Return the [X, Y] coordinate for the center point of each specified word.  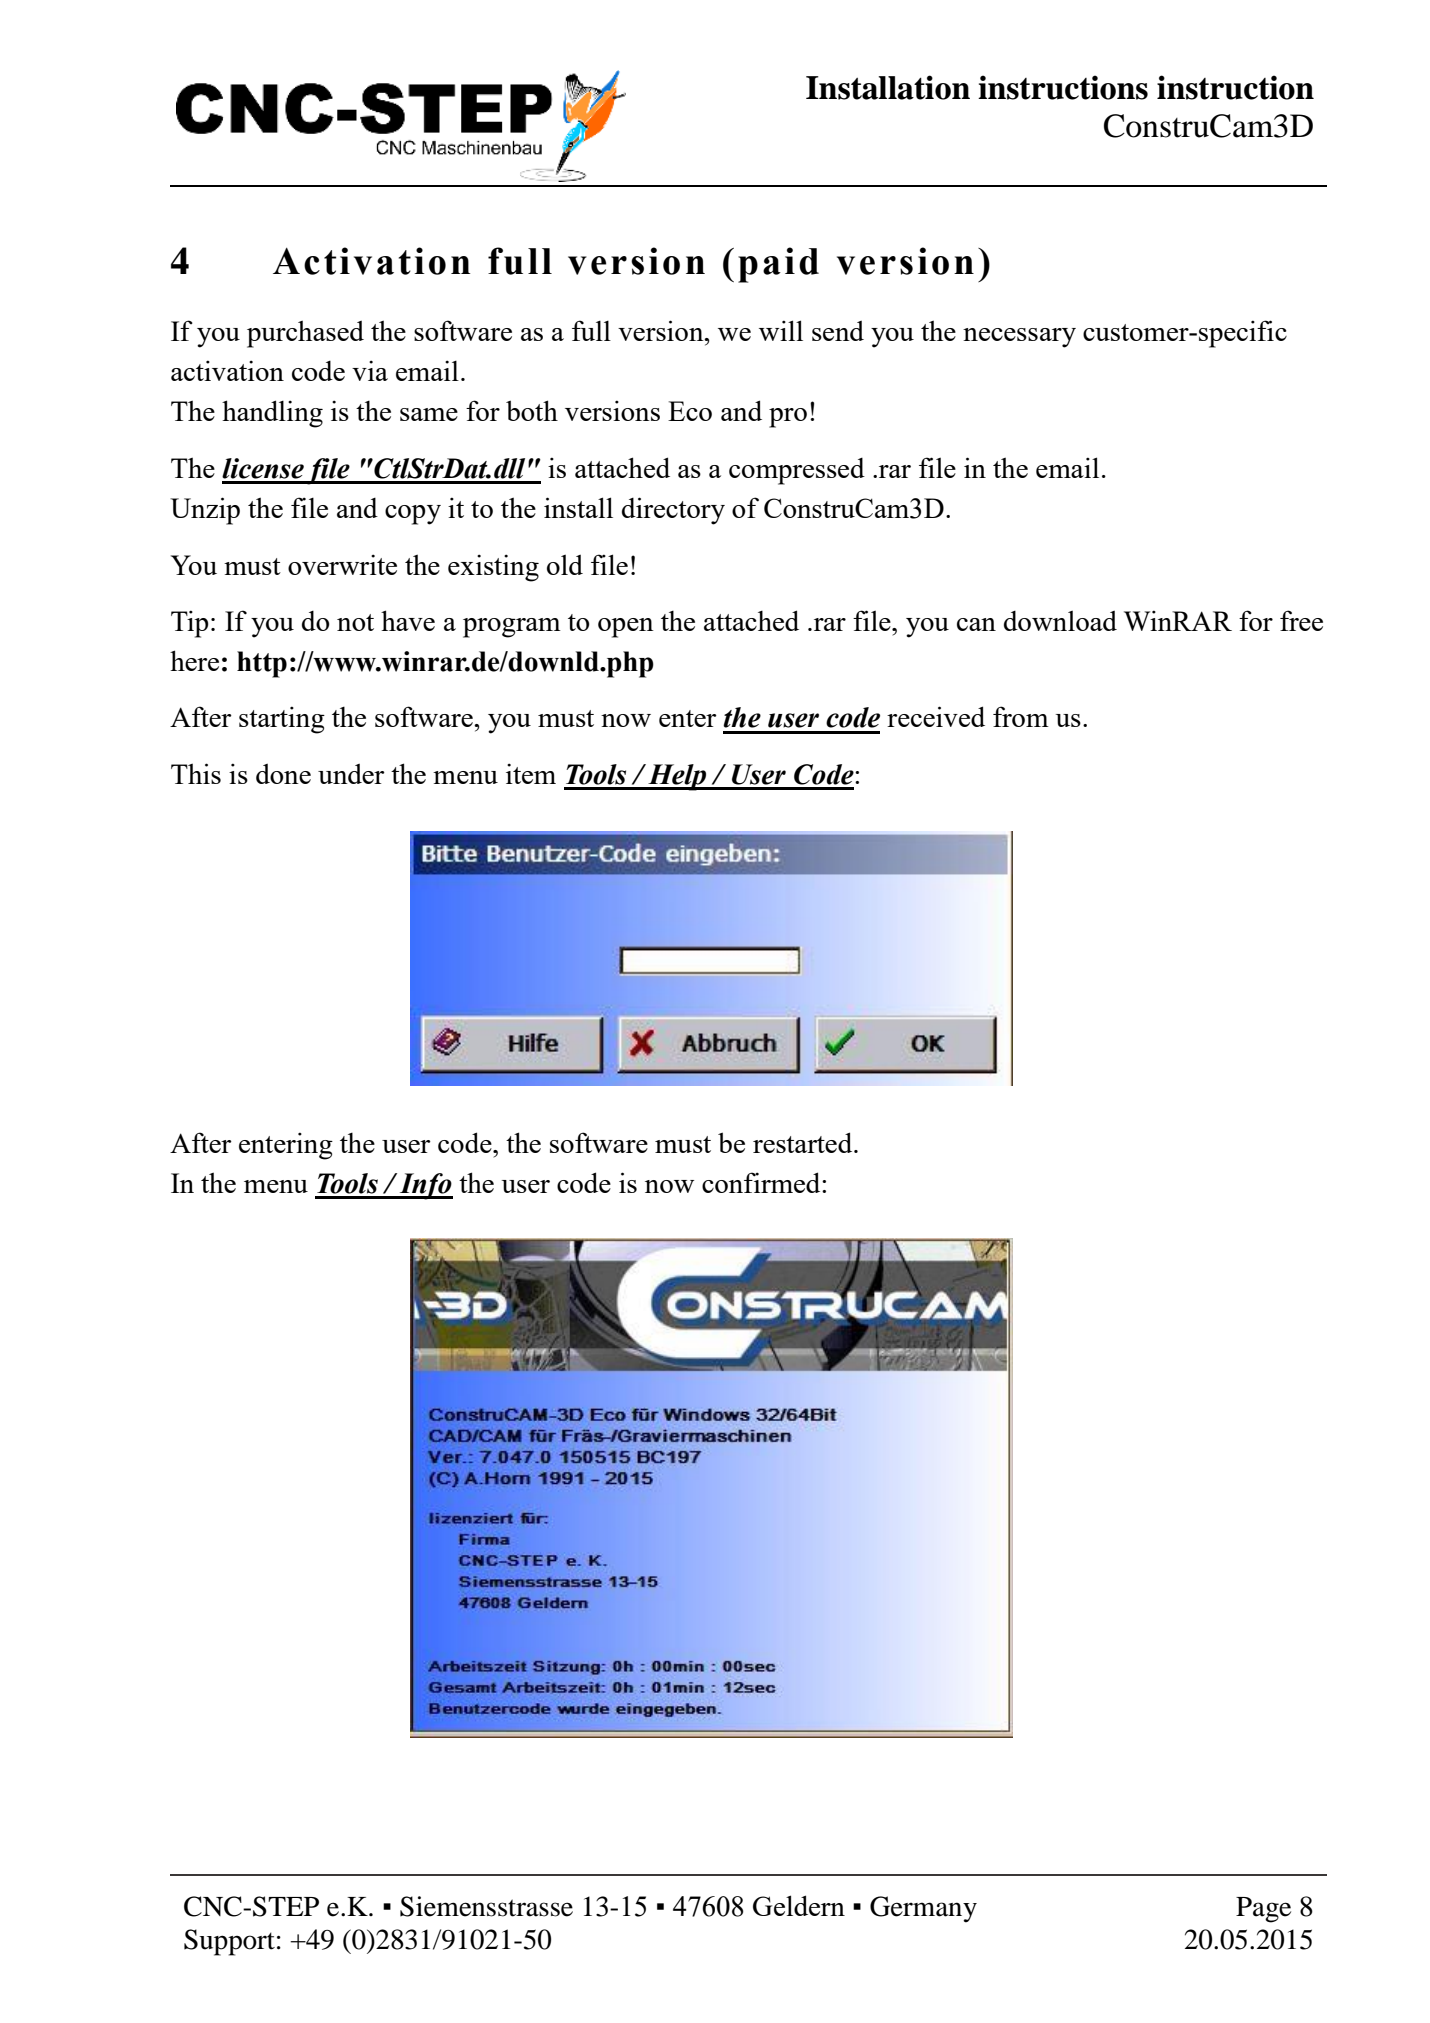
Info [425, 1186]
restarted [804, 1142]
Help [677, 777]
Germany [923, 1909]
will [781, 330]
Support [229, 1942]
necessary [1019, 338]
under [351, 773]
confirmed [762, 1182]
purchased [305, 334]
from [1021, 716]
